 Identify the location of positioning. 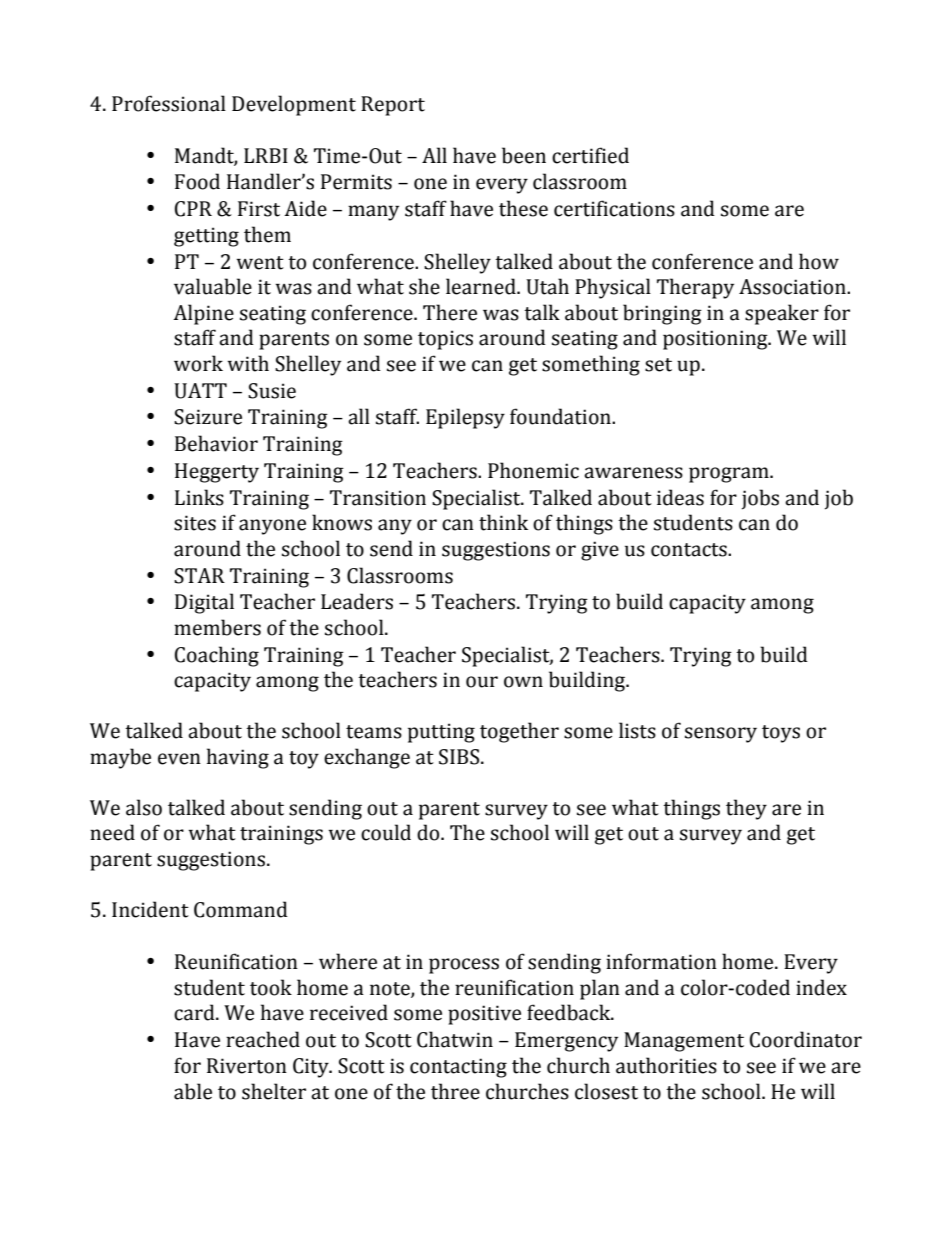
(716, 340).
